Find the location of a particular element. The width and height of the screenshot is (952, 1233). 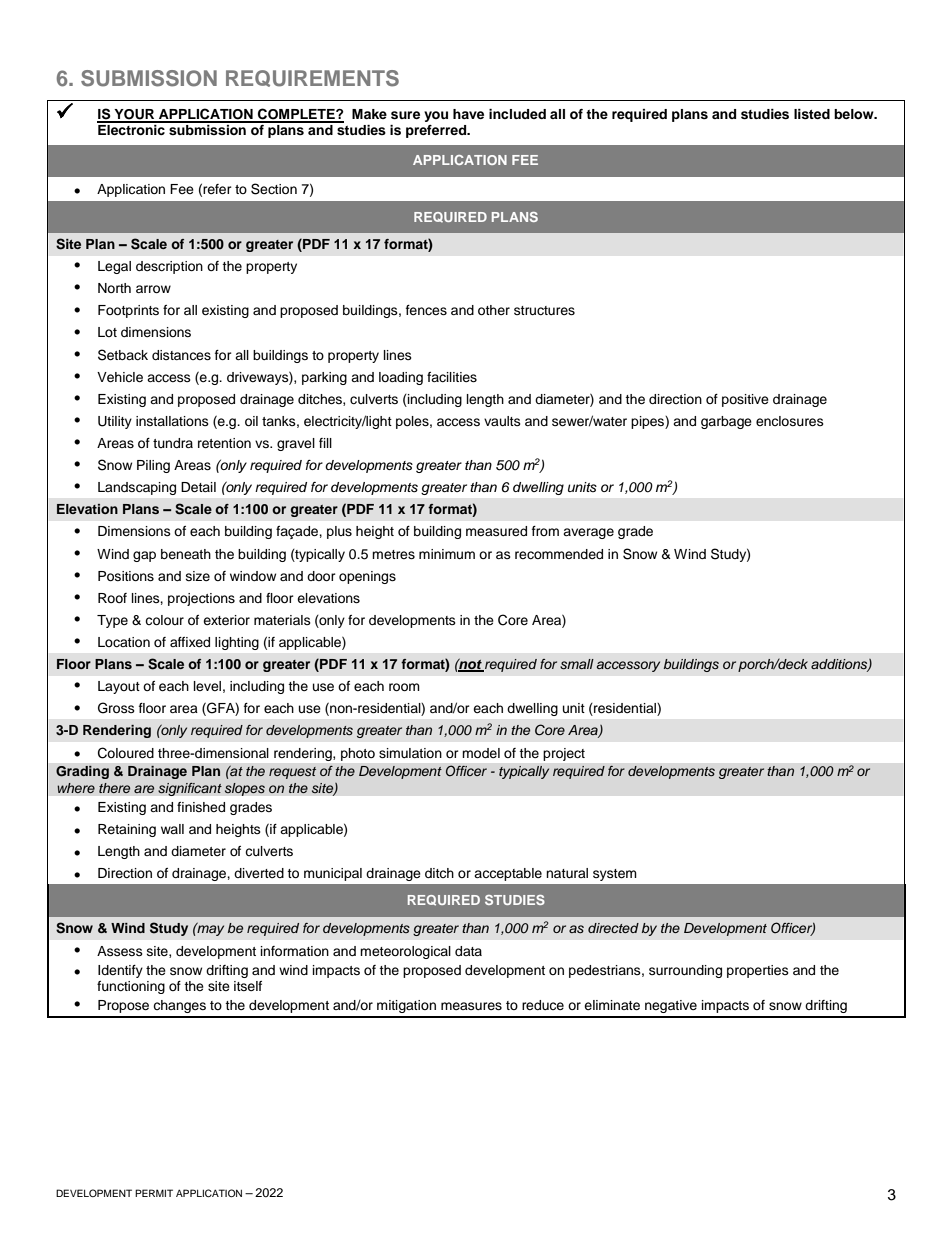

positive is located at coordinates (745, 400).
